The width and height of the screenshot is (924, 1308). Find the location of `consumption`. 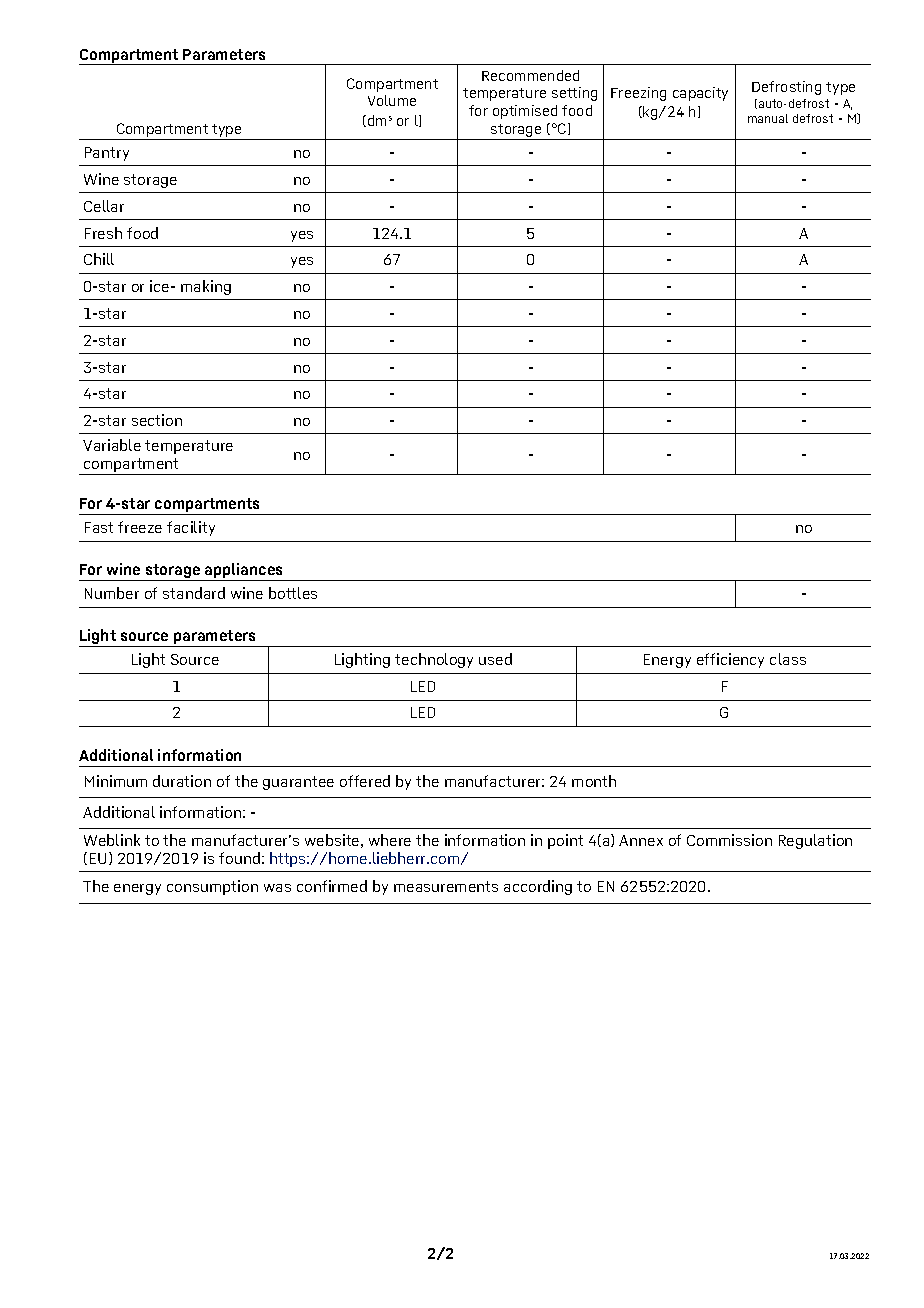

consumption is located at coordinates (212, 887).
